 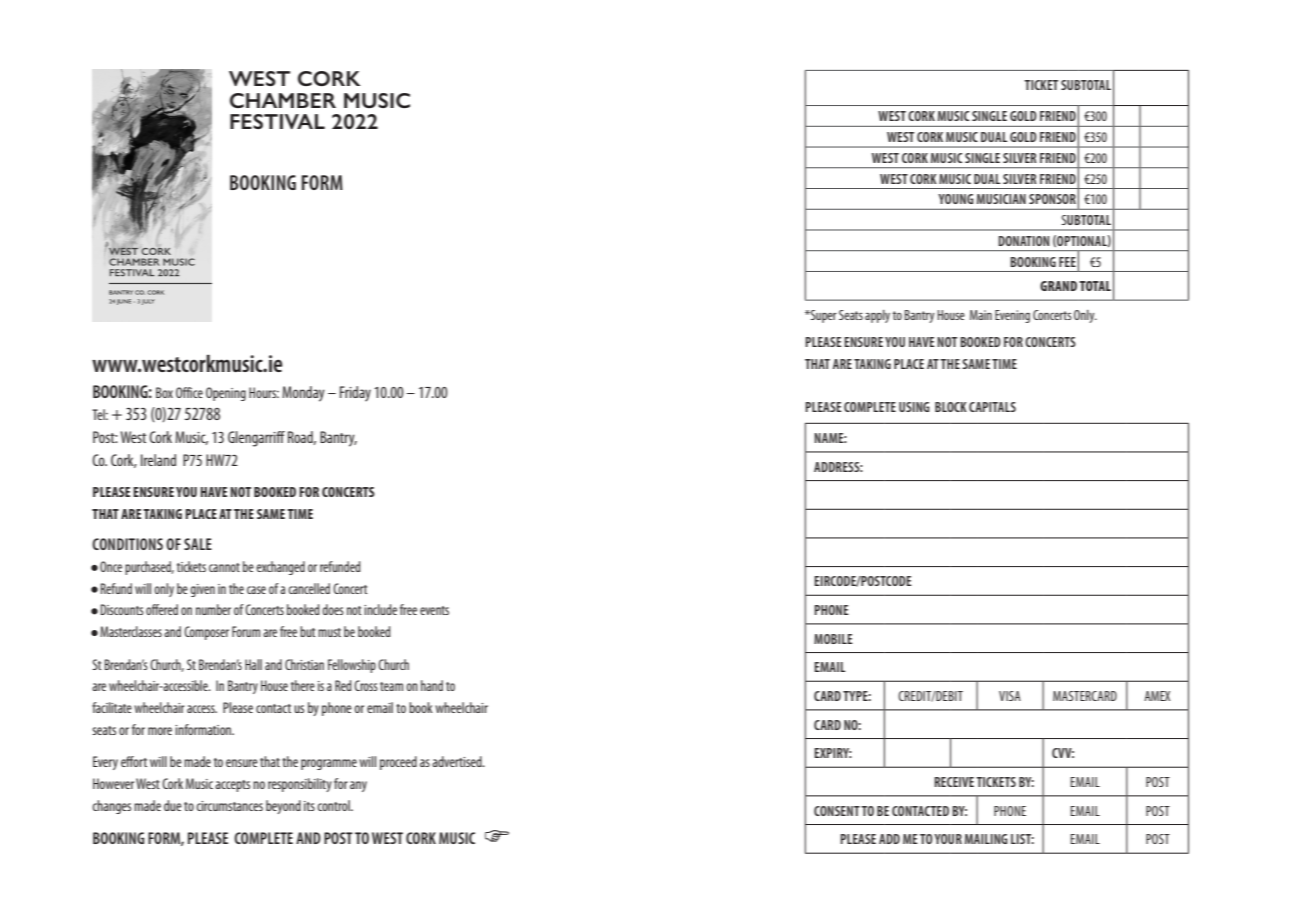 What do you see at coordinates (914, 407) in the screenshot?
I see `USING` at bounding box center [914, 407].
